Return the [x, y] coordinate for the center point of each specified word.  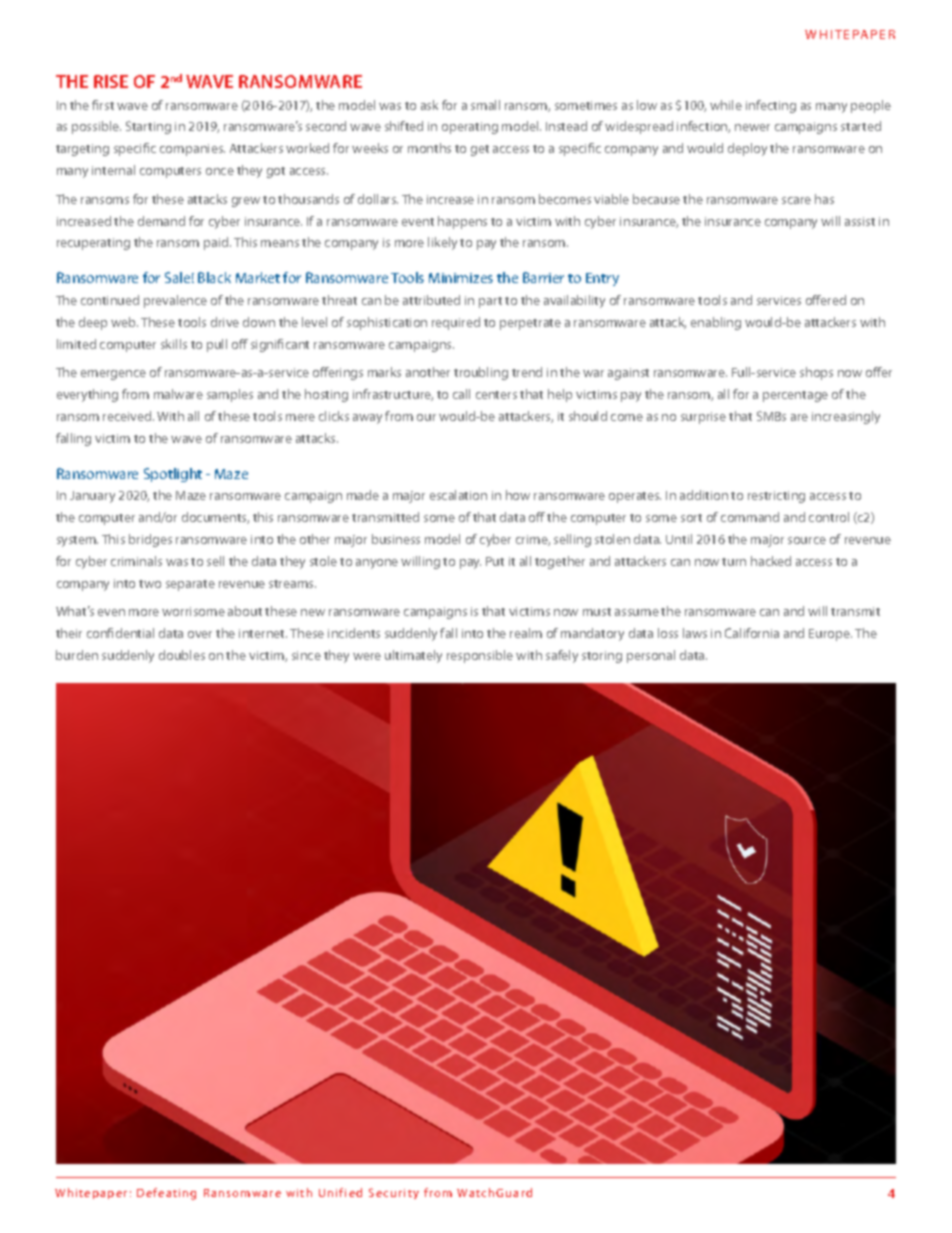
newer [752, 127]
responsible [480, 656]
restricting [776, 497]
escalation [458, 495]
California [752, 633]
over [200, 634]
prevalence [175, 301]
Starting [148, 127]
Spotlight [173, 475]
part [490, 302]
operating [470, 128]
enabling [716, 323]
